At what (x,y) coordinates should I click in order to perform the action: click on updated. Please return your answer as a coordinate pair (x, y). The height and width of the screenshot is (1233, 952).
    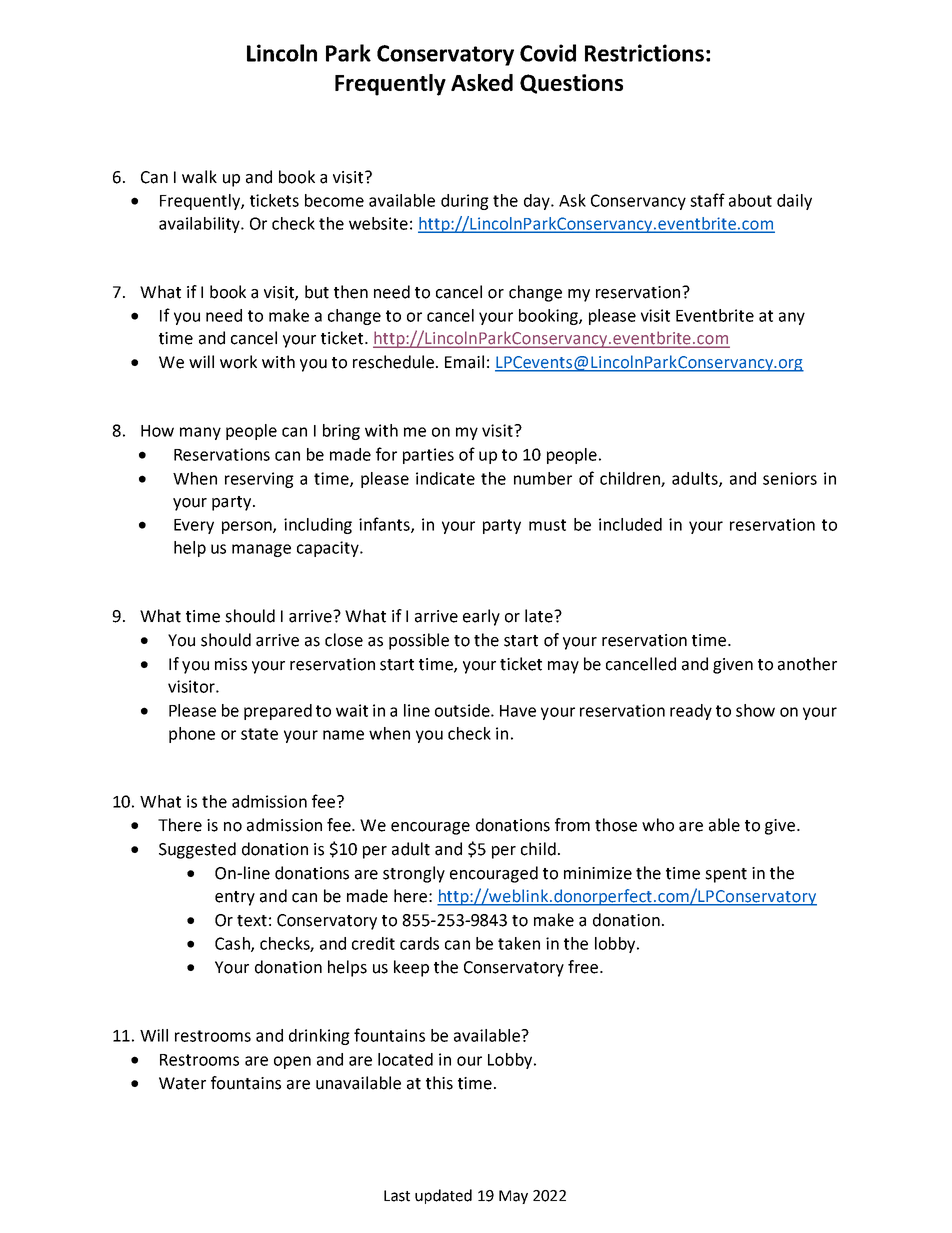
    Looking at the image, I should click on (443, 1196).
